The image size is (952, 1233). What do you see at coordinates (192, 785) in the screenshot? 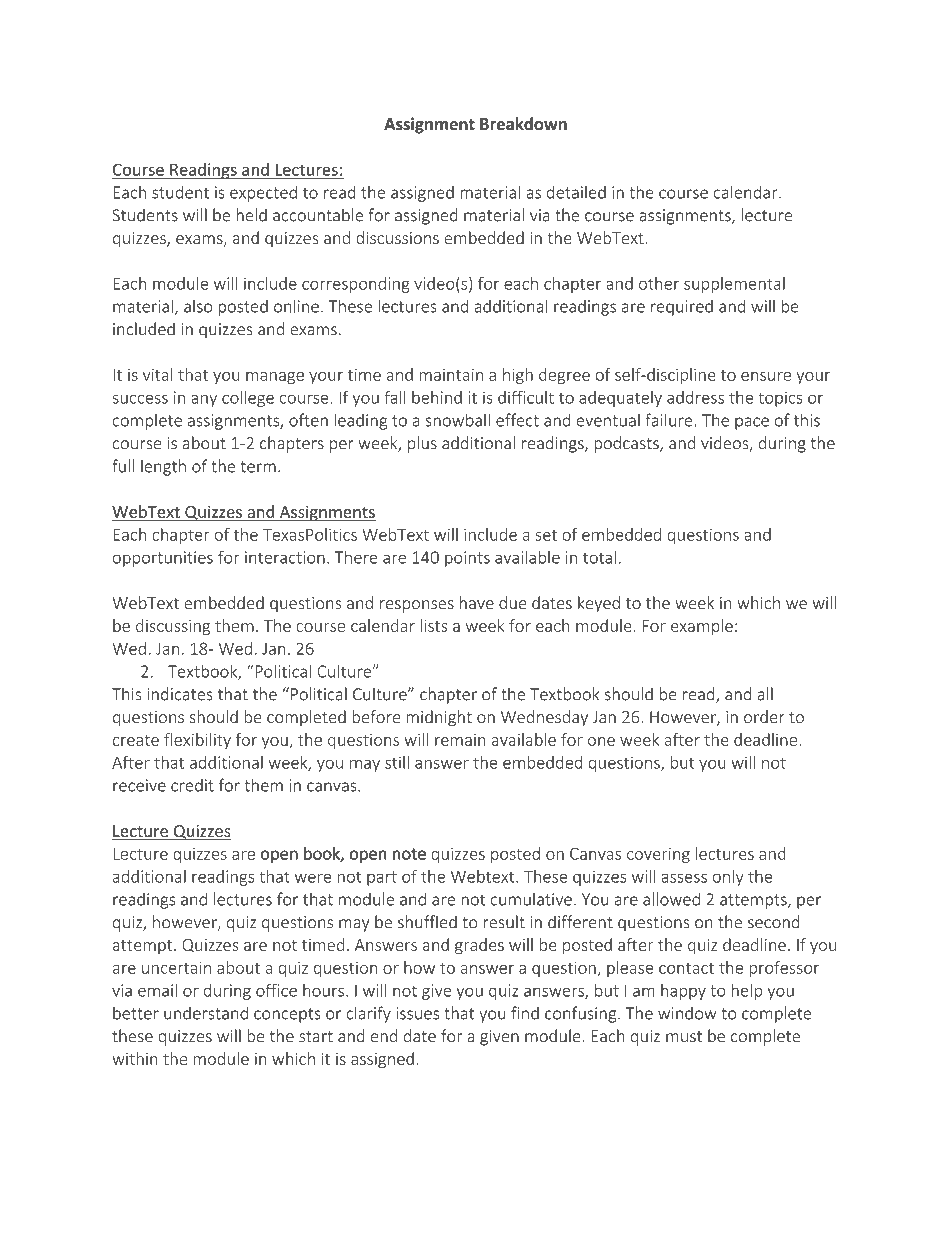
I see `credit` at bounding box center [192, 785].
